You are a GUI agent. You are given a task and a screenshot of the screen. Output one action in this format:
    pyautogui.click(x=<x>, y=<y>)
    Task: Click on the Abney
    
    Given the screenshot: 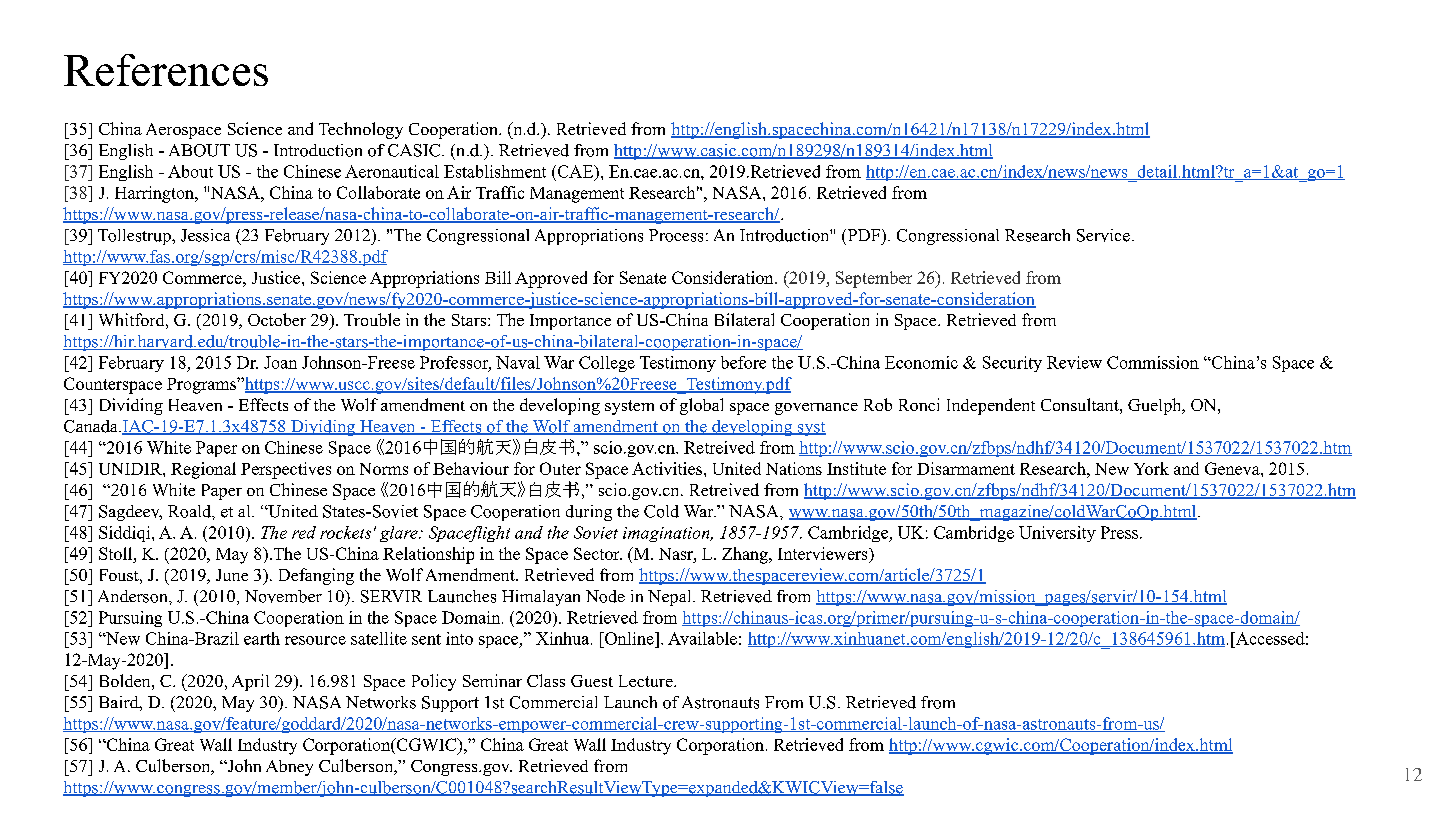 What is the action you would take?
    pyautogui.click(x=289, y=768)
